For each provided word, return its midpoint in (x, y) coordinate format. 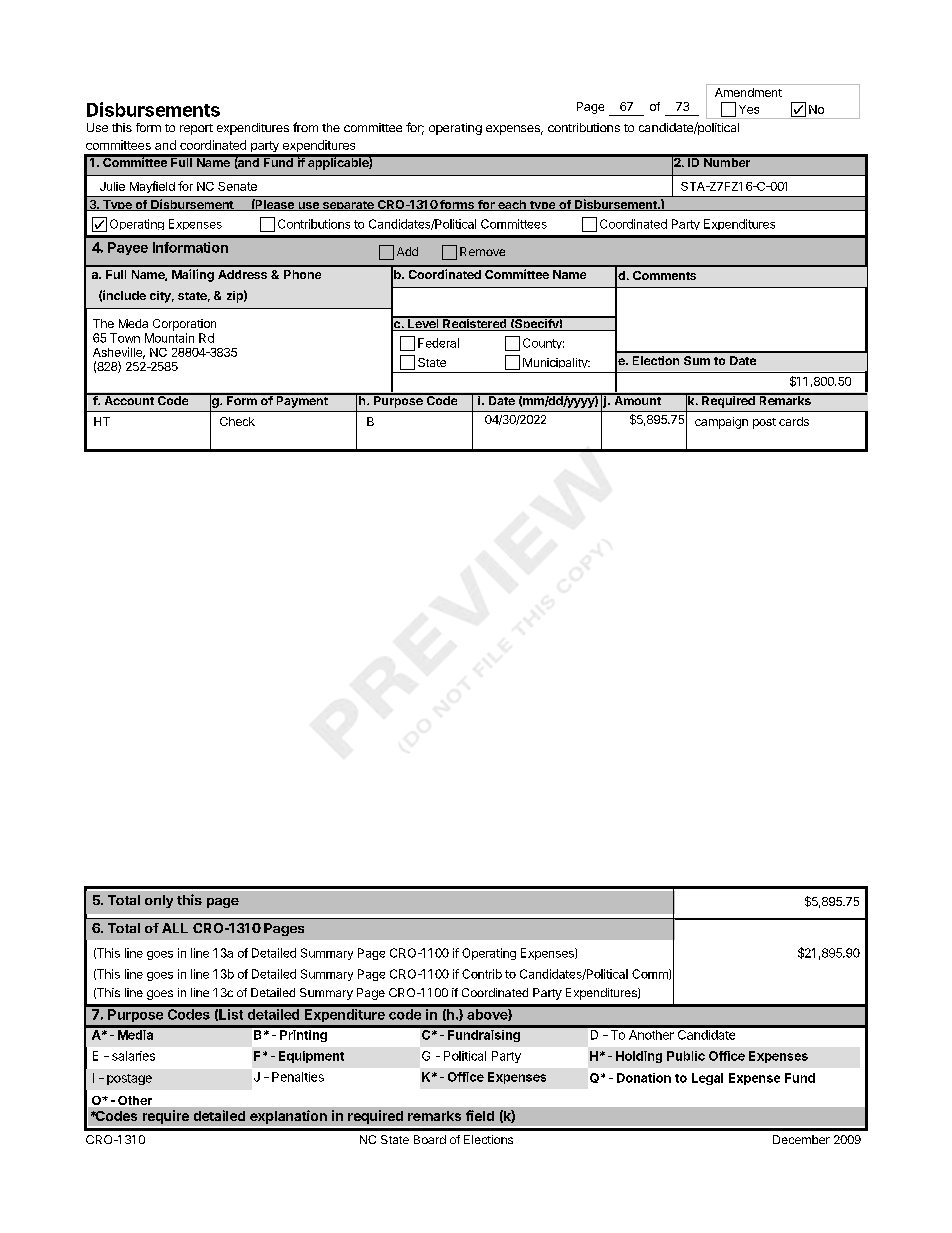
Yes (749, 109)
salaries (133, 1056)
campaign (721, 423)
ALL (175, 928)
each (512, 205)
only (159, 901)
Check (237, 421)
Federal (438, 343)
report (196, 129)
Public (686, 1056)
